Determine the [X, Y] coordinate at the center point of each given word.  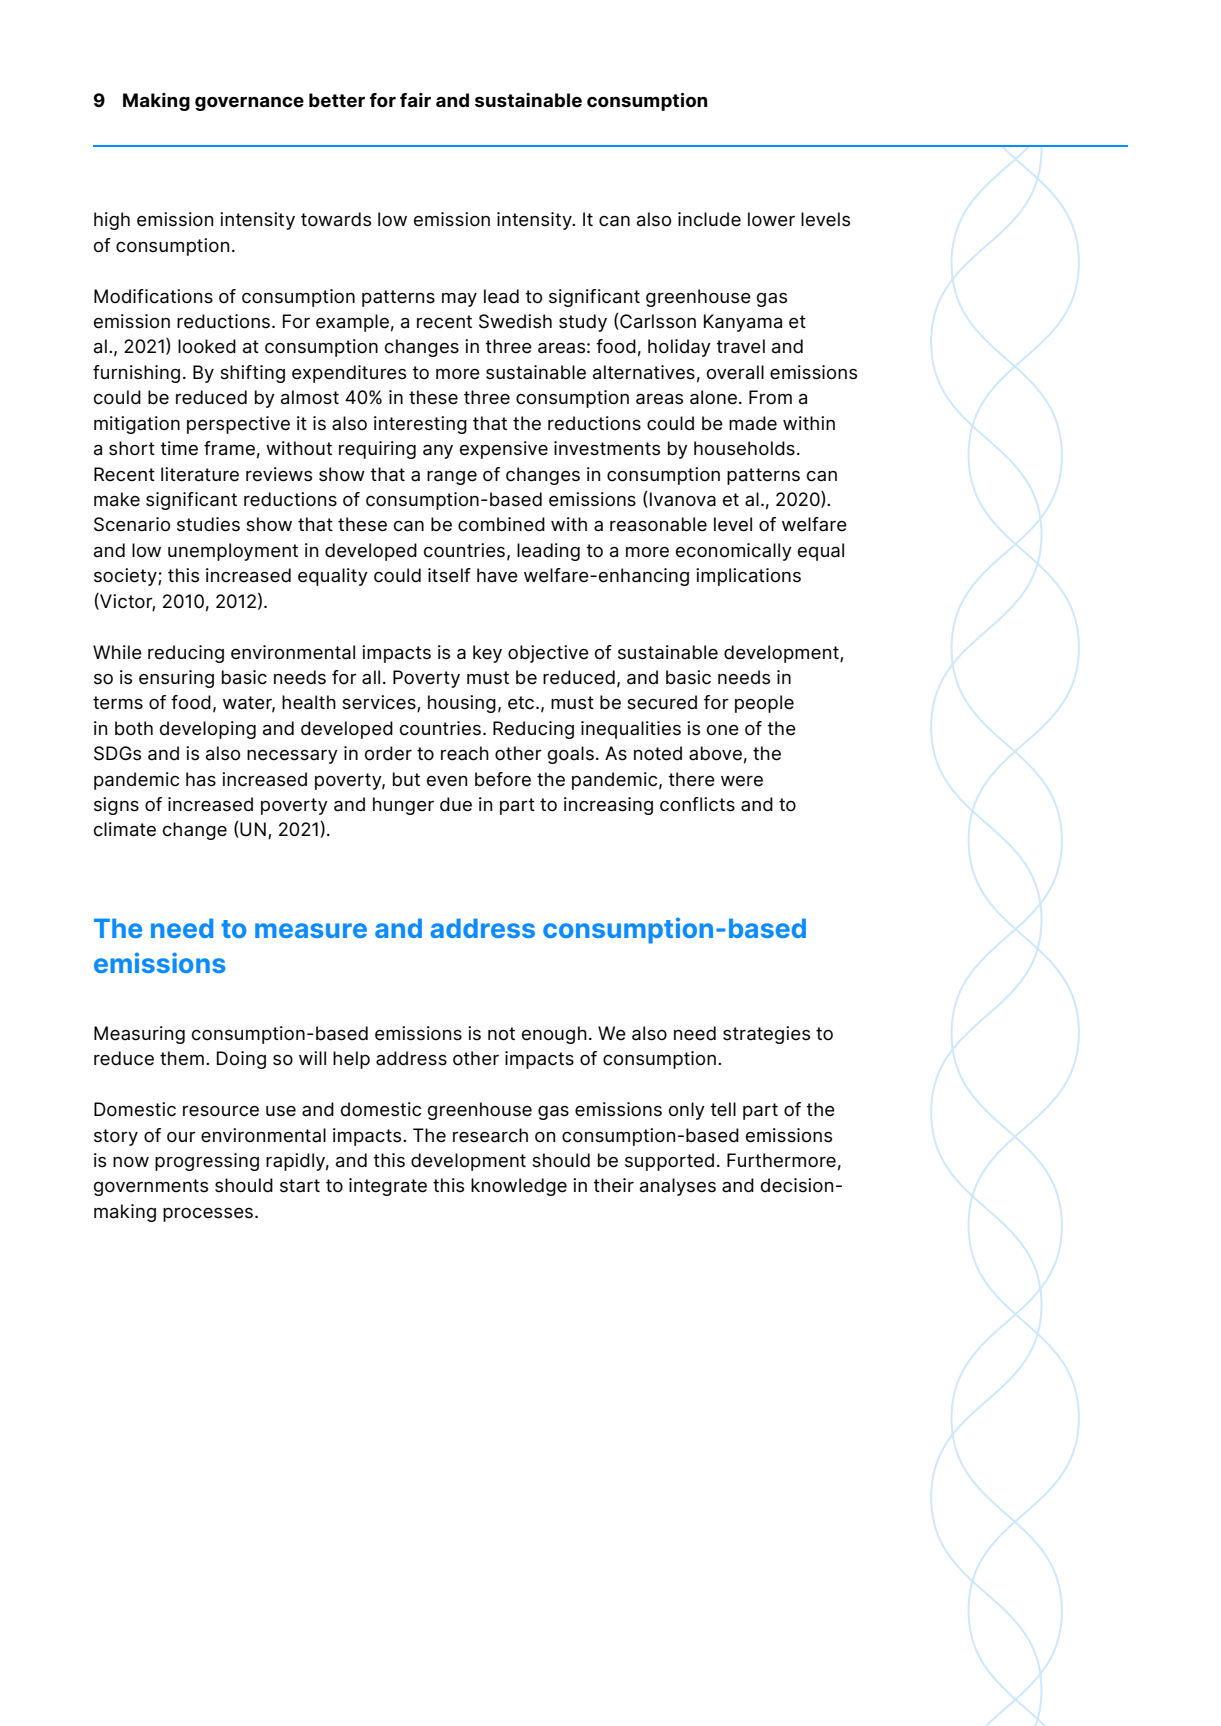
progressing [207, 1162]
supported [669, 1162]
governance [249, 104]
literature [200, 474]
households [744, 448]
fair [415, 100]
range [452, 478]
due [456, 804]
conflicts [697, 804]
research [490, 1135]
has [201, 779]
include [709, 219]
